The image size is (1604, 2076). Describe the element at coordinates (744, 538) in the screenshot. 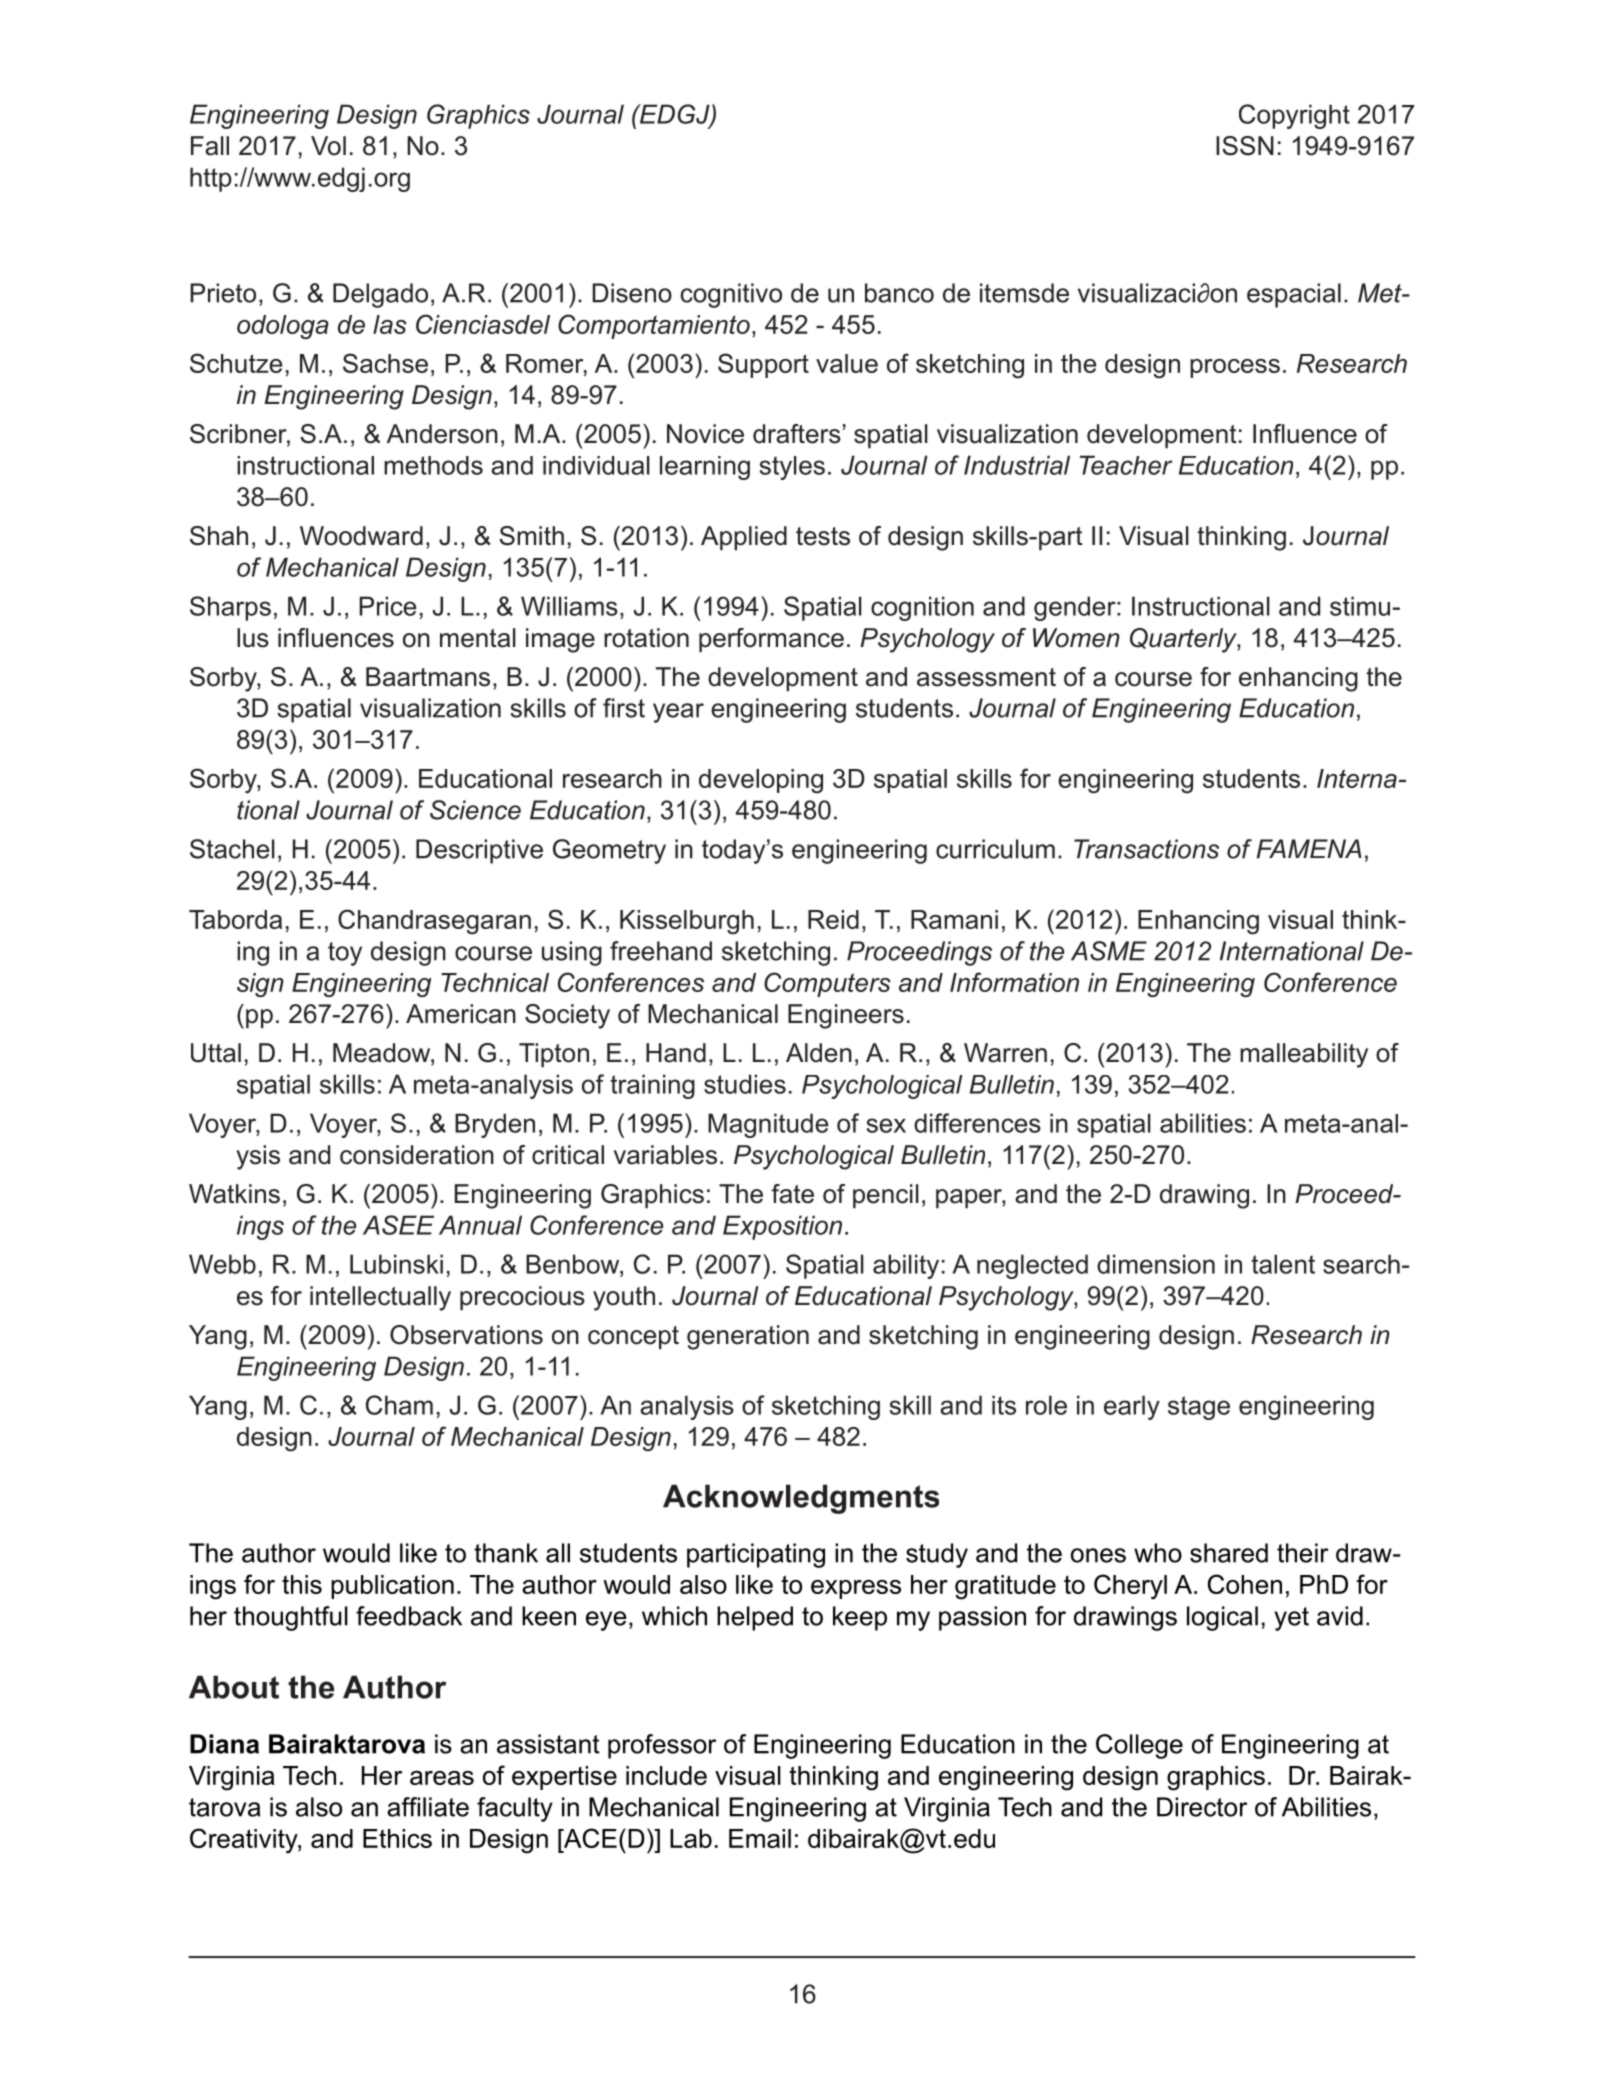

I see `Applied` at that location.
